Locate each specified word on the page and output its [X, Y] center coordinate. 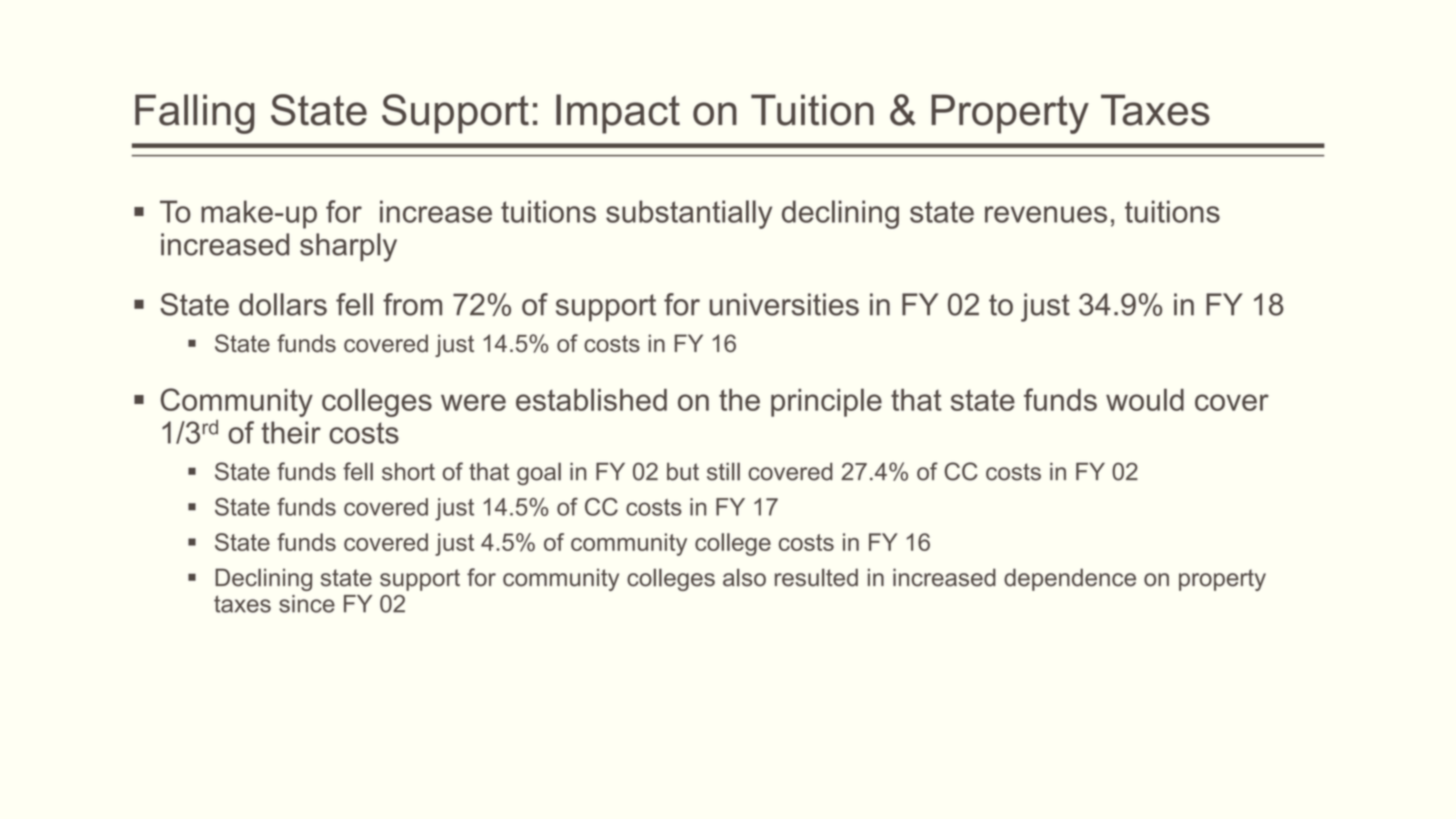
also [744, 577]
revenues [1046, 214]
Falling [194, 114]
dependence [1070, 579]
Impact [618, 114]
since [307, 604]
